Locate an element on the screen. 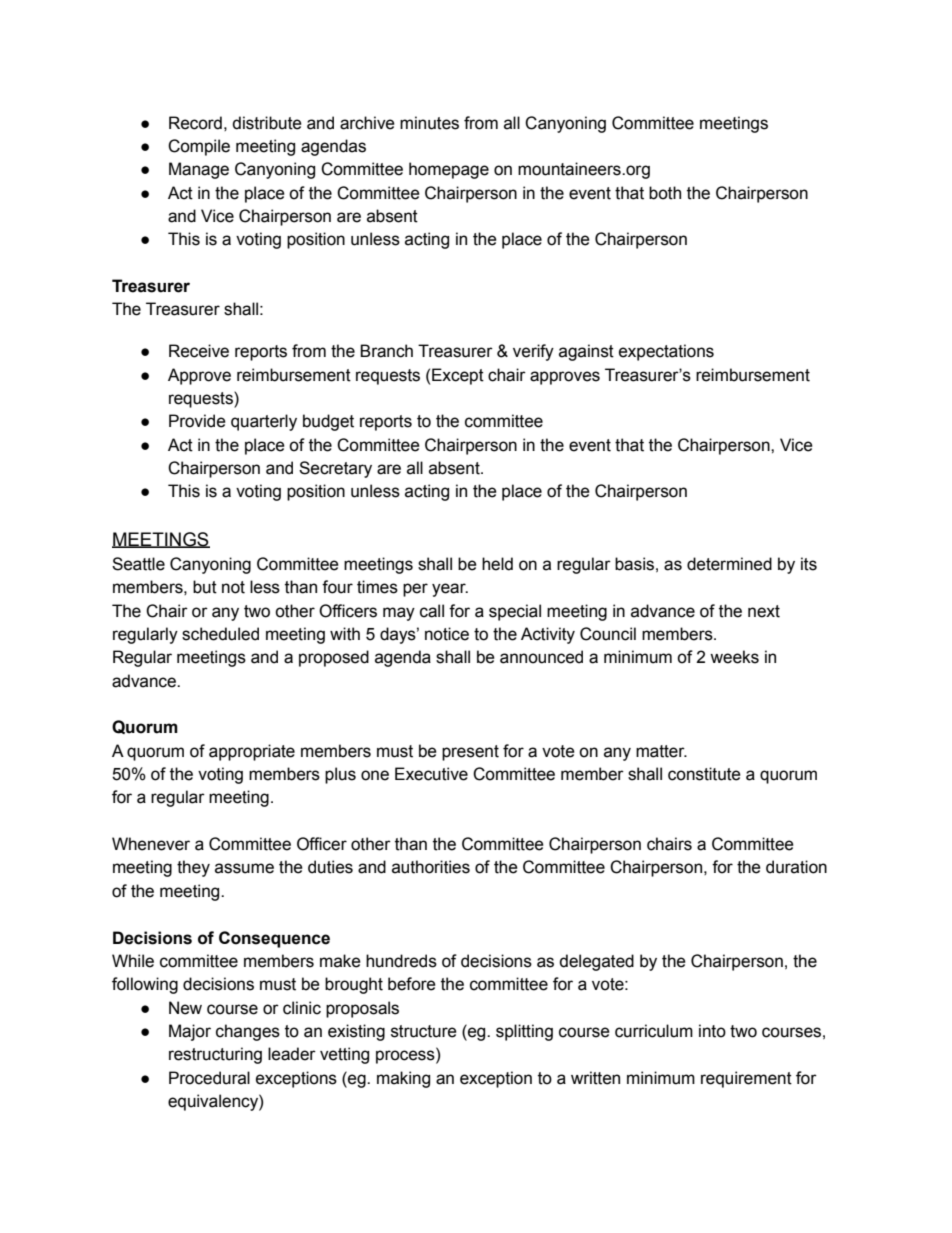 This screenshot has width=952, height=1233. constitute is located at coordinates (704, 774).
